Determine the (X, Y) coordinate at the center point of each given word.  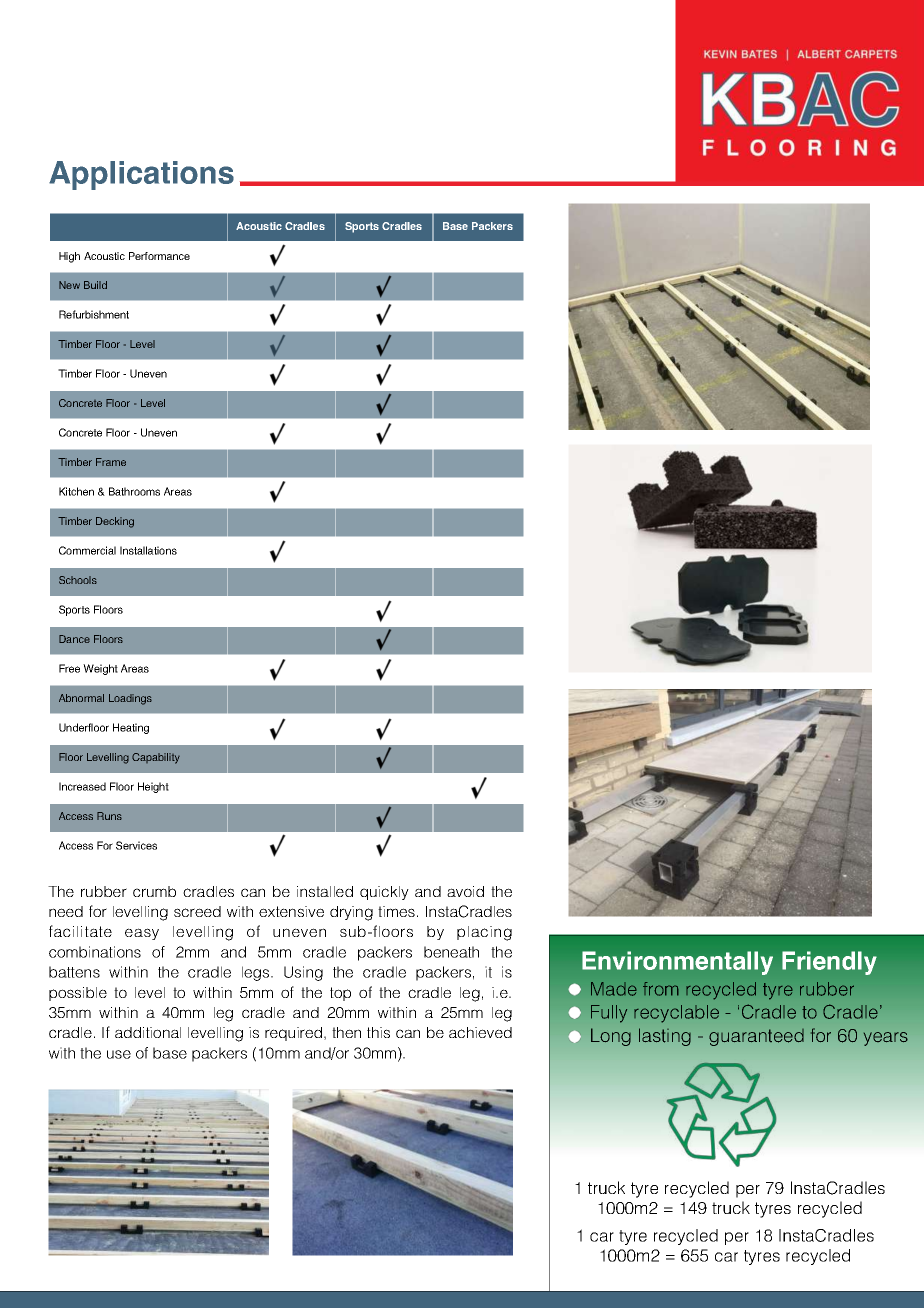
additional (148, 1032)
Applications (141, 175)
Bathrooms (134, 491)
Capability (156, 758)
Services (136, 845)
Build (95, 285)
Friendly (829, 963)
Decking (115, 522)
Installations (148, 550)
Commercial (87, 550)
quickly (384, 893)
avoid (465, 891)
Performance (159, 256)
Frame (111, 462)
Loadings (130, 699)
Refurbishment (94, 314)
